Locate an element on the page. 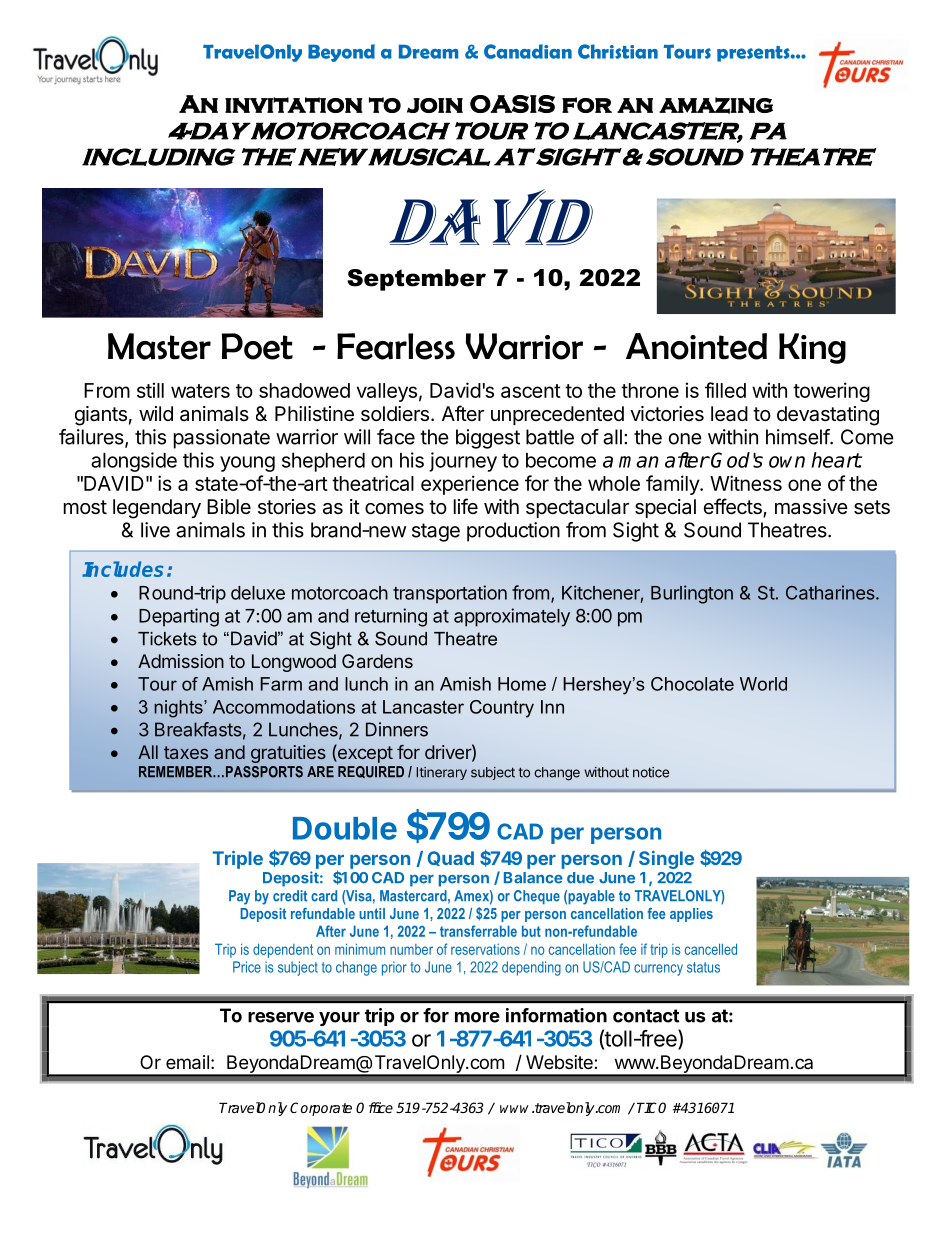 The image size is (952, 1233). email is located at coordinates (187, 1062).
